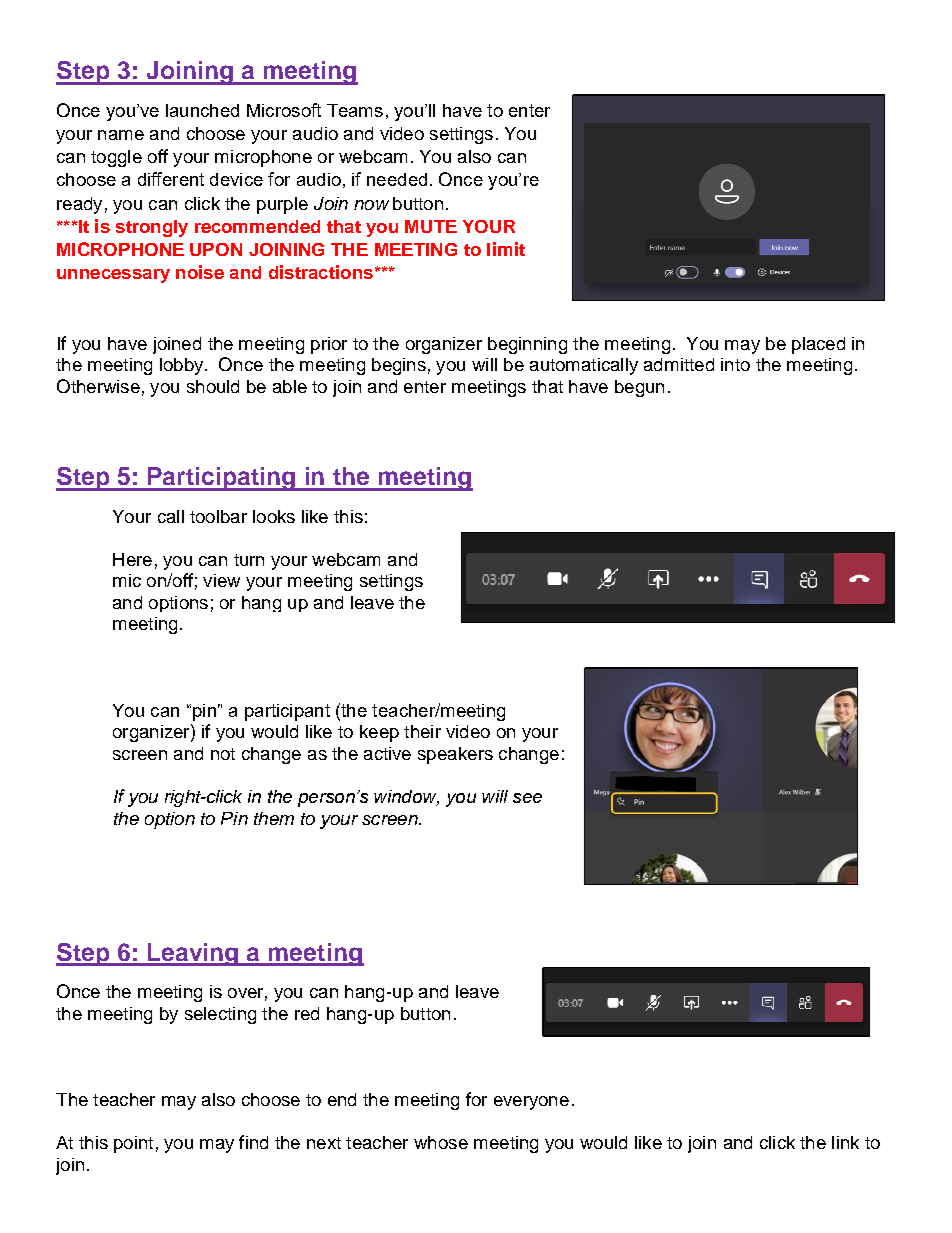 The width and height of the page is (952, 1233). What do you see at coordinates (455, 755) in the page?
I see `speakers` at bounding box center [455, 755].
